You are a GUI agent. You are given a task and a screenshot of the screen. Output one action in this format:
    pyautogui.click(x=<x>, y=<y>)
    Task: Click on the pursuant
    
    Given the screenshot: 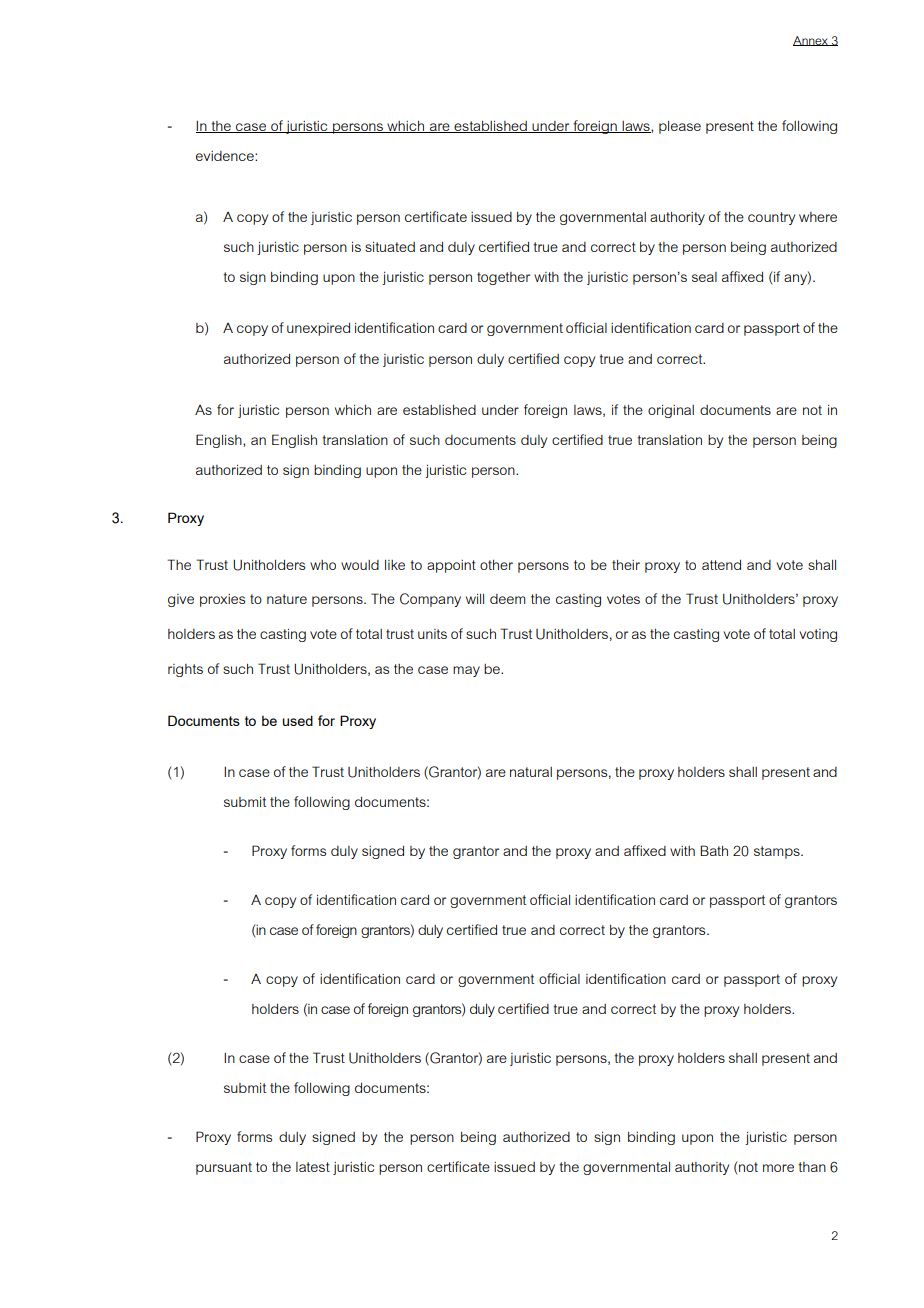 What is the action you would take?
    pyautogui.click(x=224, y=1168)
